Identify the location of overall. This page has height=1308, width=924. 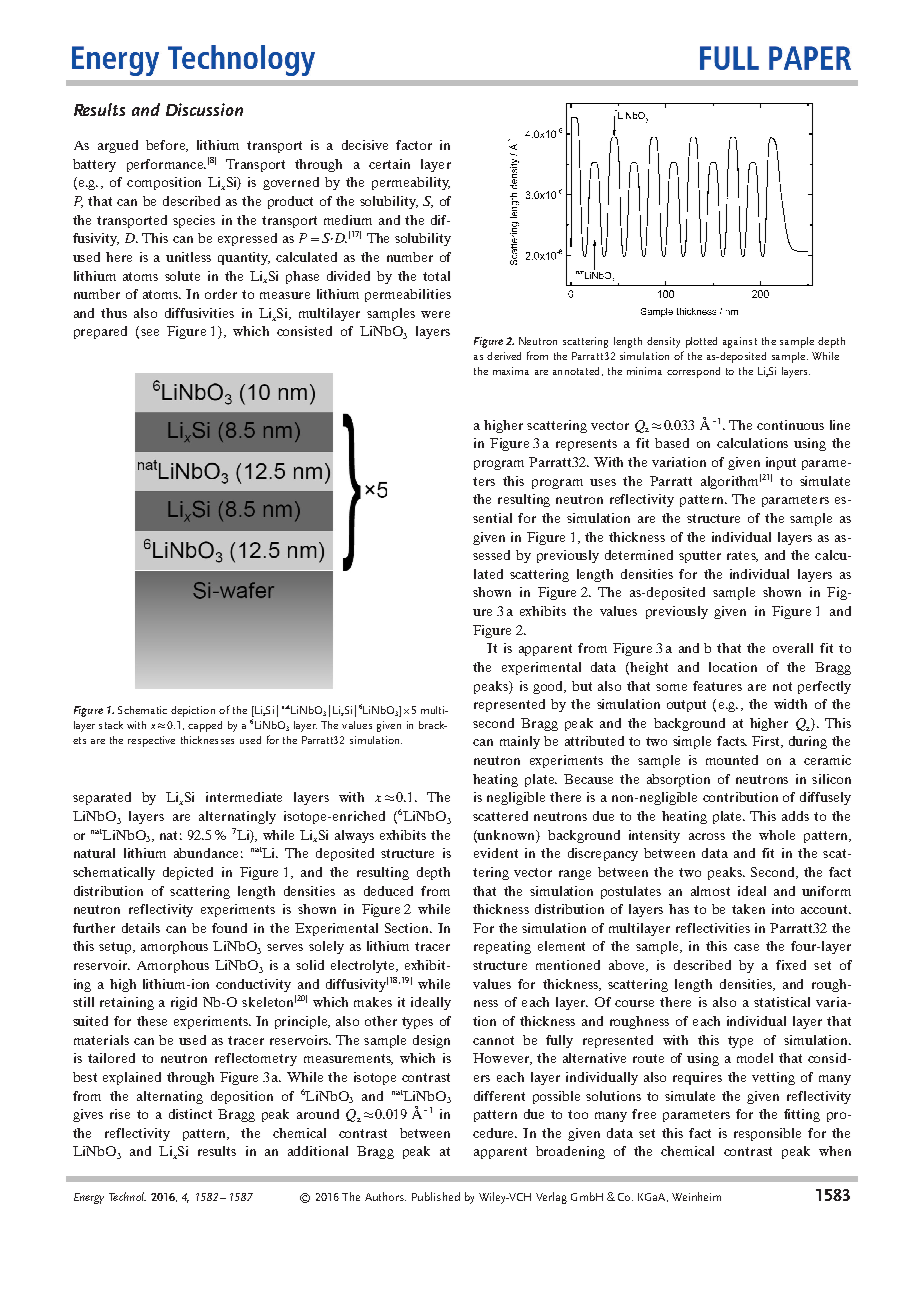
(793, 648).
